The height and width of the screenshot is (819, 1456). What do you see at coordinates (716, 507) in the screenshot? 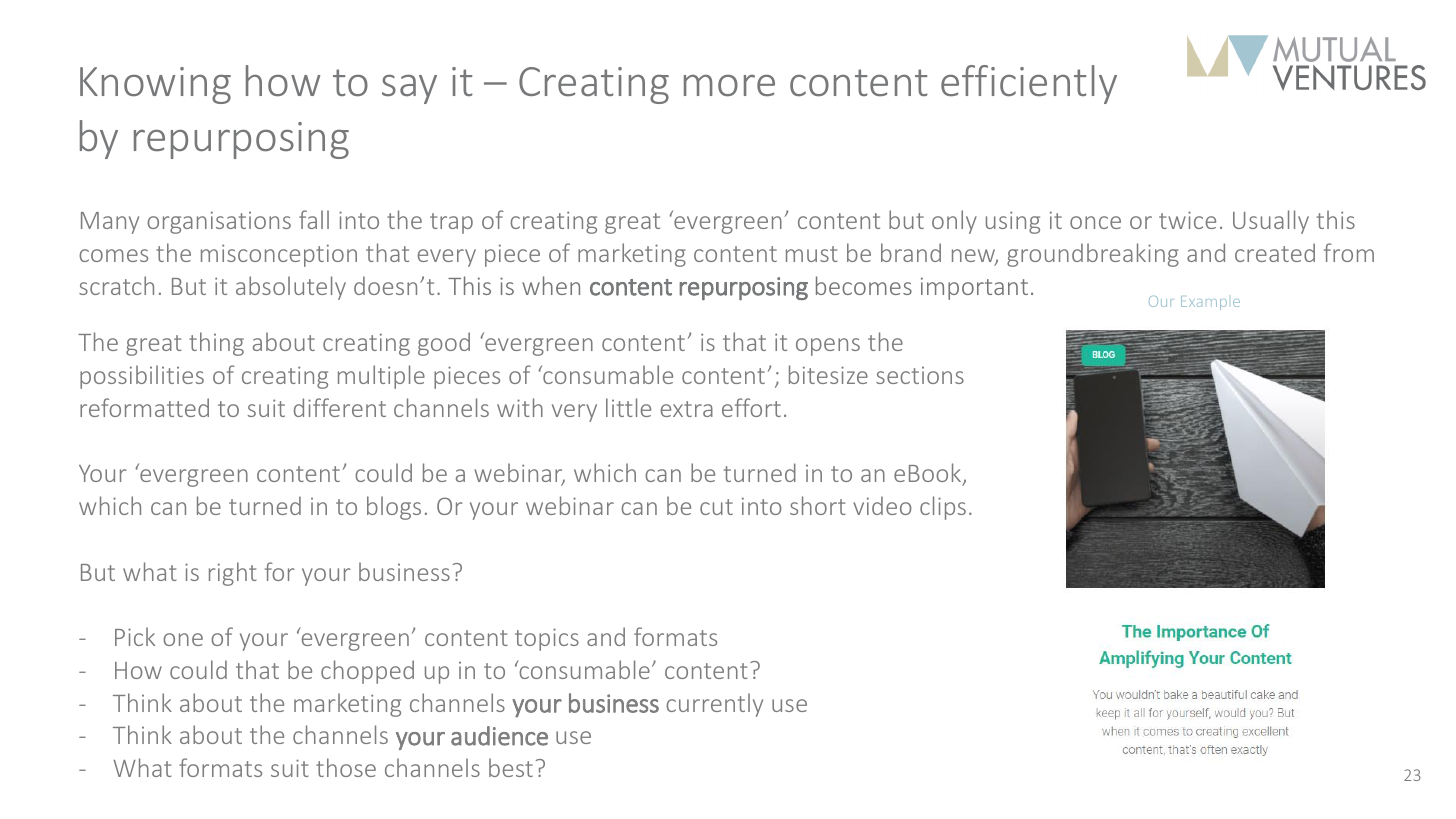
I see `cut` at bounding box center [716, 507].
